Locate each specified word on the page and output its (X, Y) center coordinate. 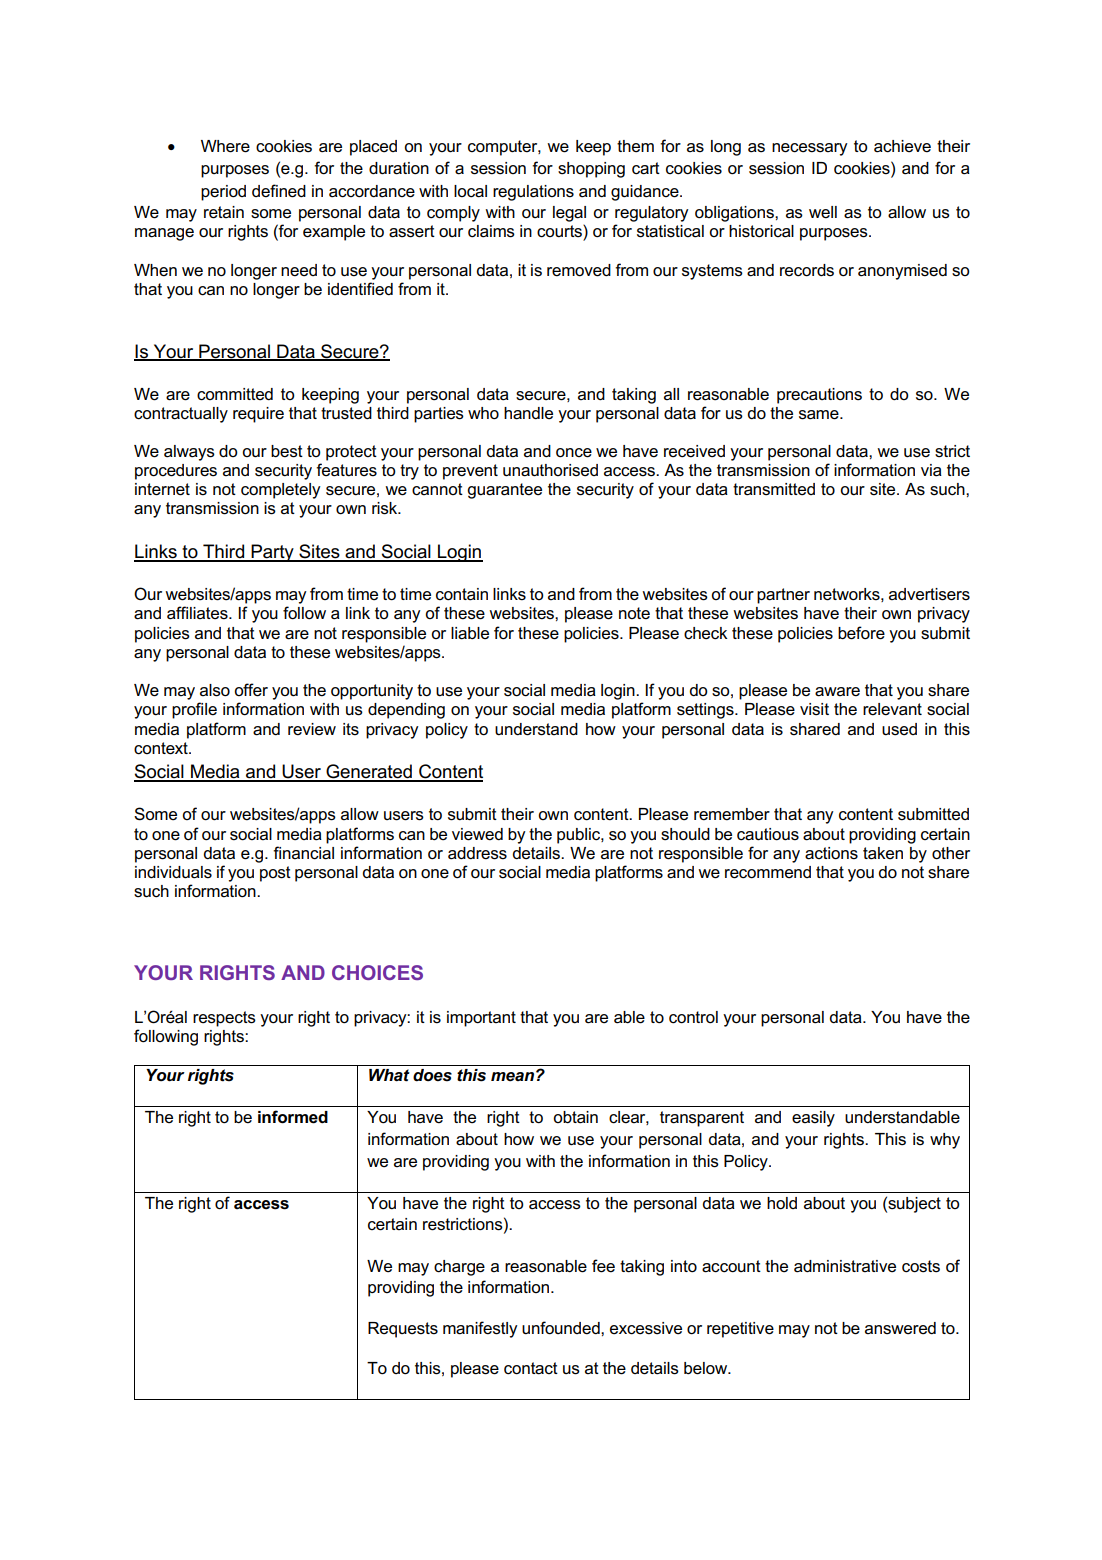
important (481, 1019)
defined (279, 191)
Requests (403, 1330)
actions (831, 853)
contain (462, 594)
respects (224, 1019)
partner (783, 596)
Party (273, 553)
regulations (533, 193)
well (823, 212)
